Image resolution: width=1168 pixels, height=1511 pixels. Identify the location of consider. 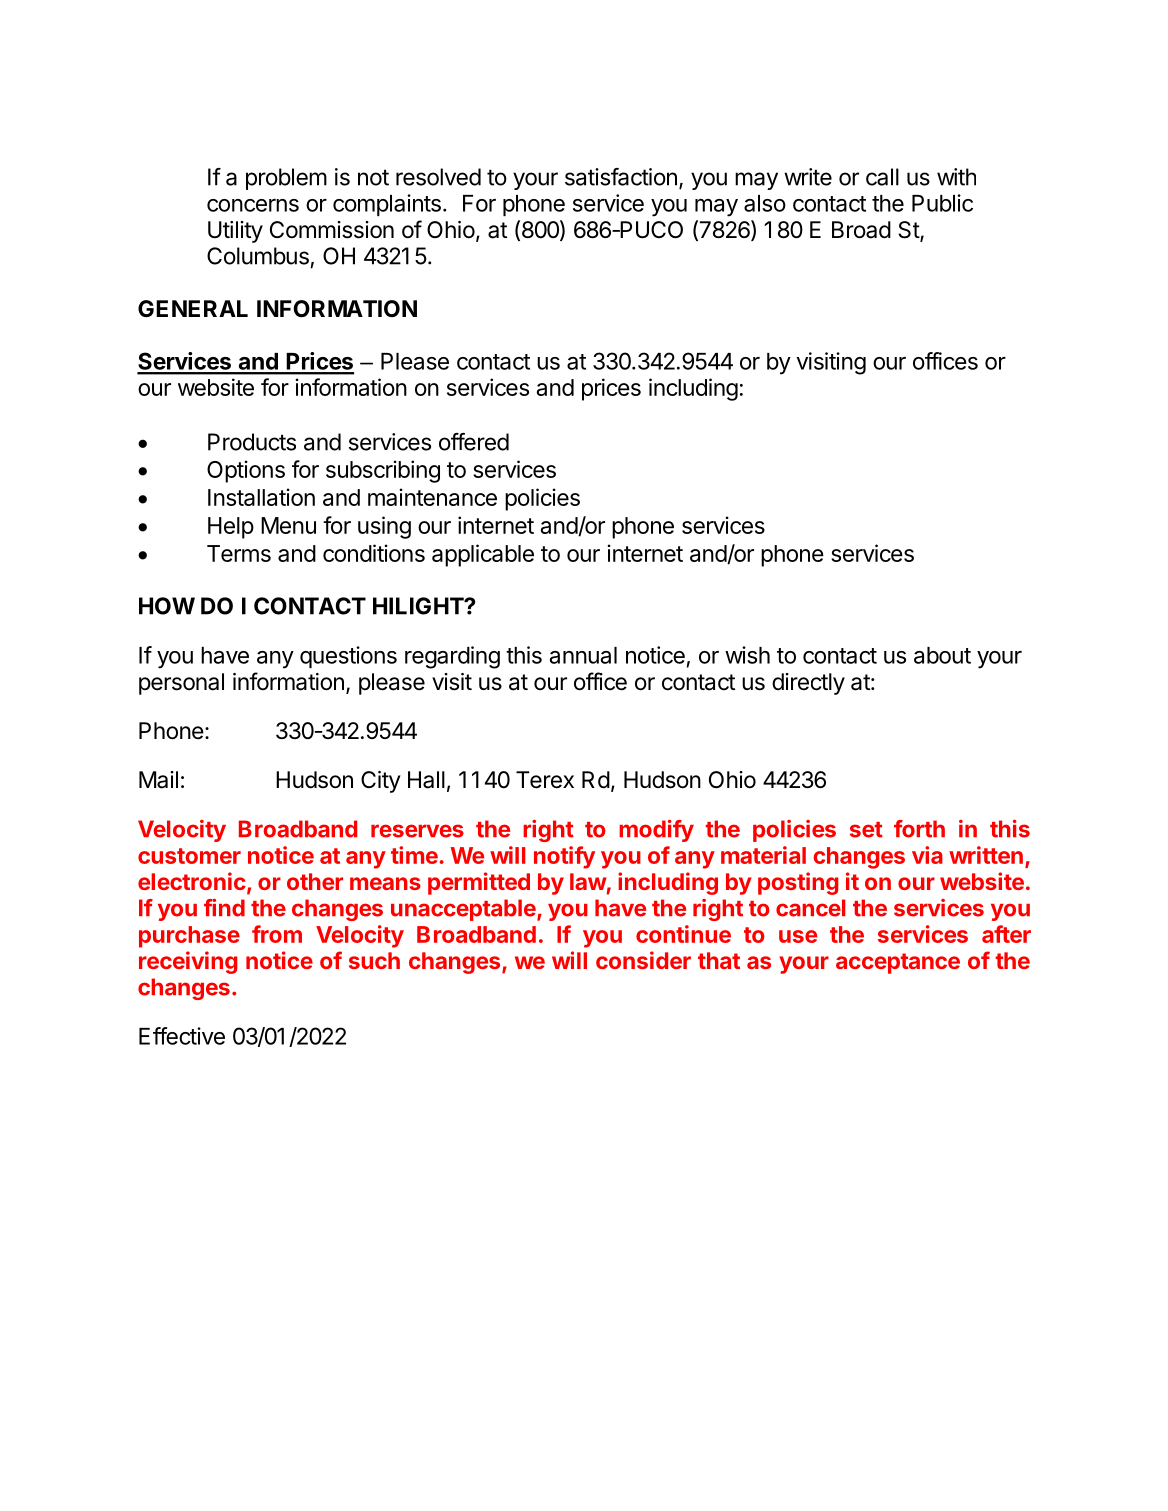
(643, 960).
